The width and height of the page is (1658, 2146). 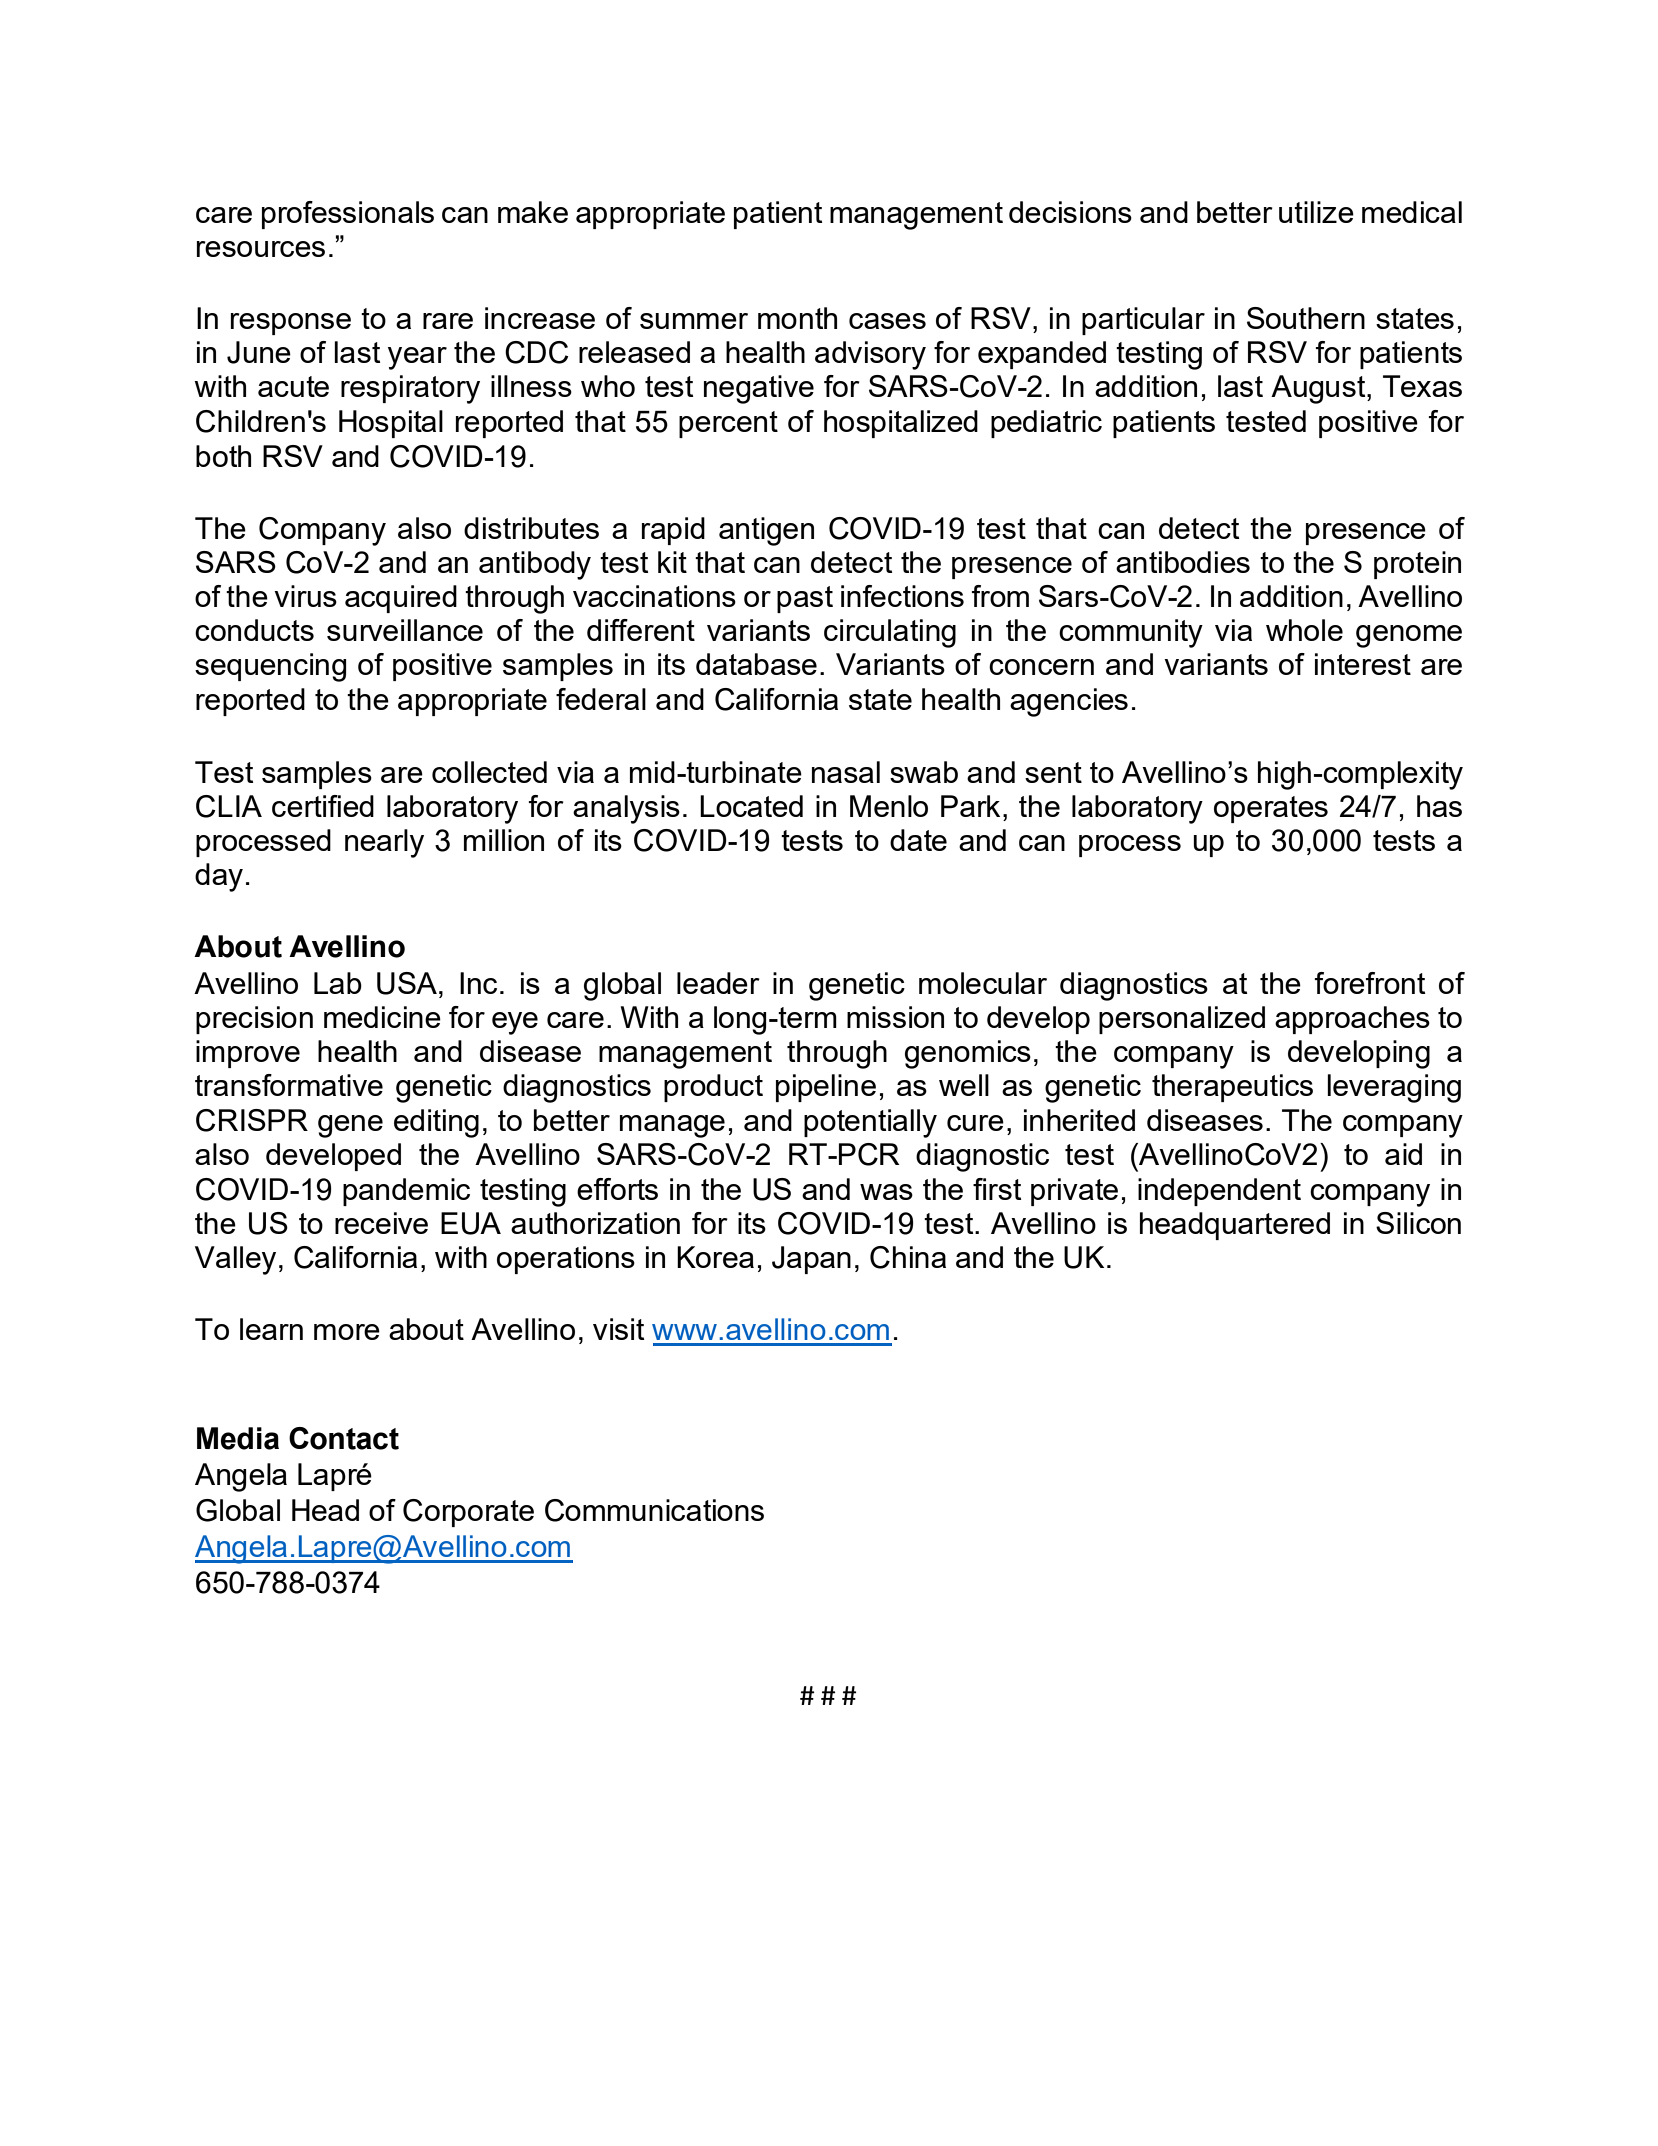 What do you see at coordinates (1232, 1088) in the page?
I see `therapeutics` at bounding box center [1232, 1088].
